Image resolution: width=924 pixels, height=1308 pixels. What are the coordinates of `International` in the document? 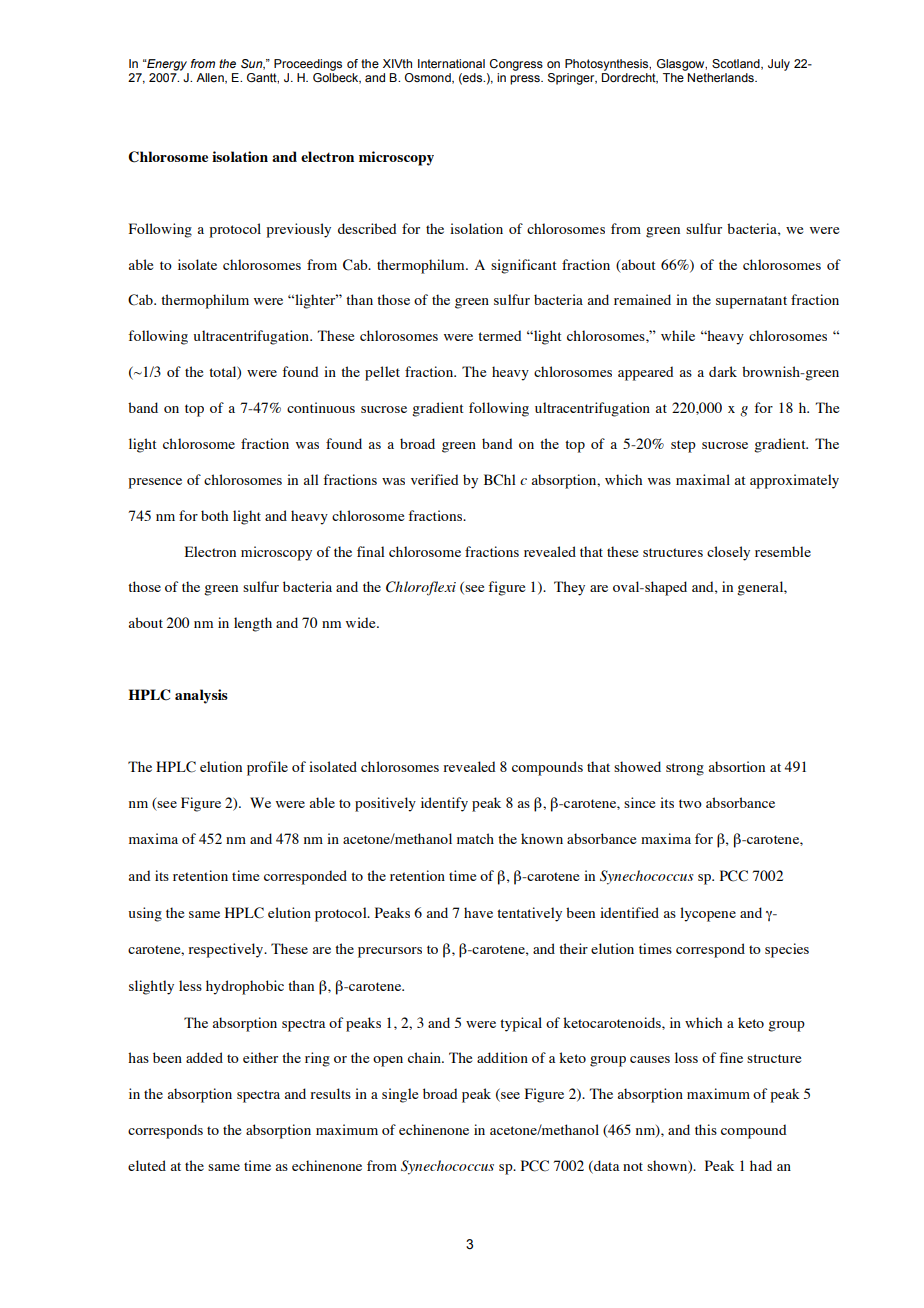 It's located at (451, 63).
